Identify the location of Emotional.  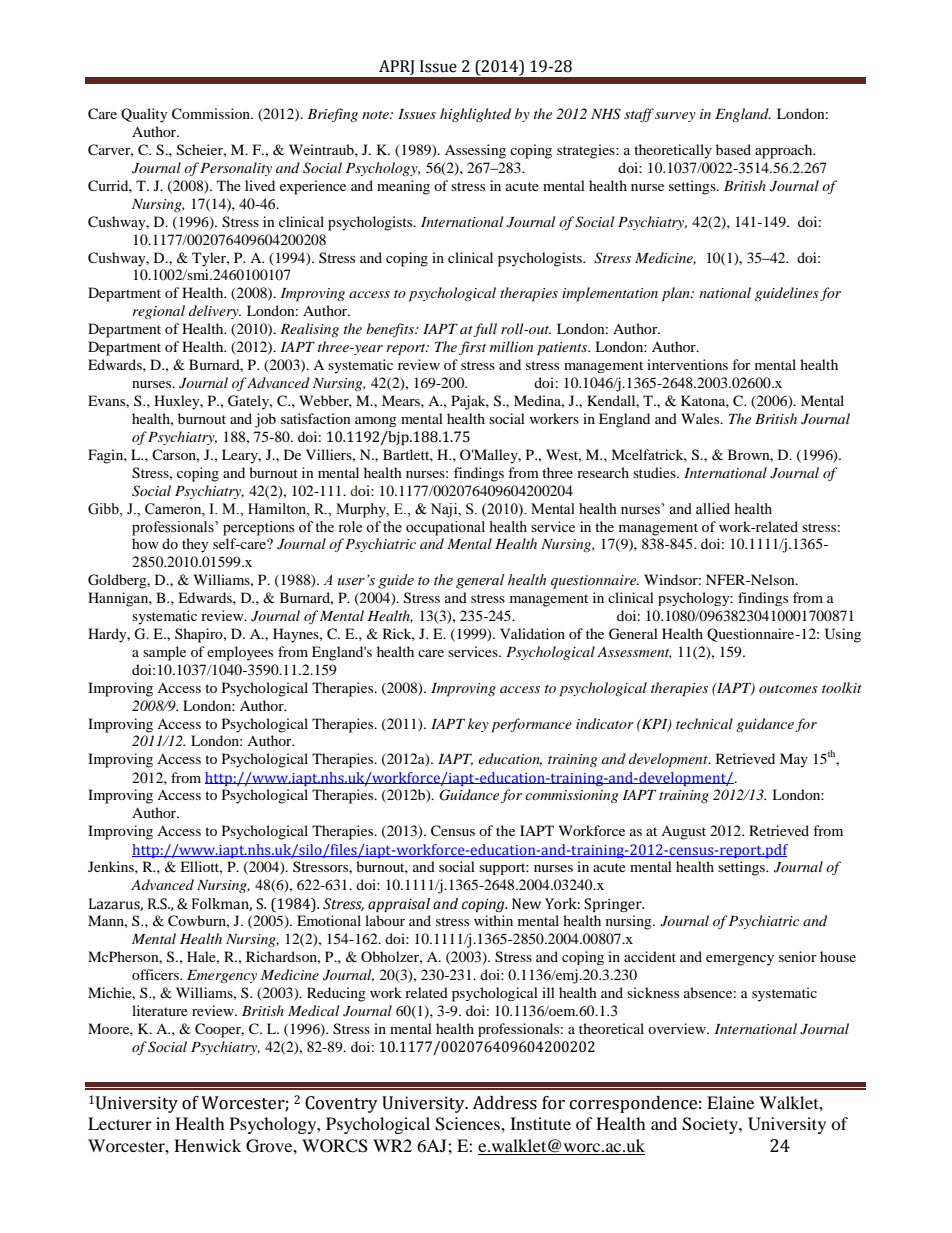
(329, 920).
